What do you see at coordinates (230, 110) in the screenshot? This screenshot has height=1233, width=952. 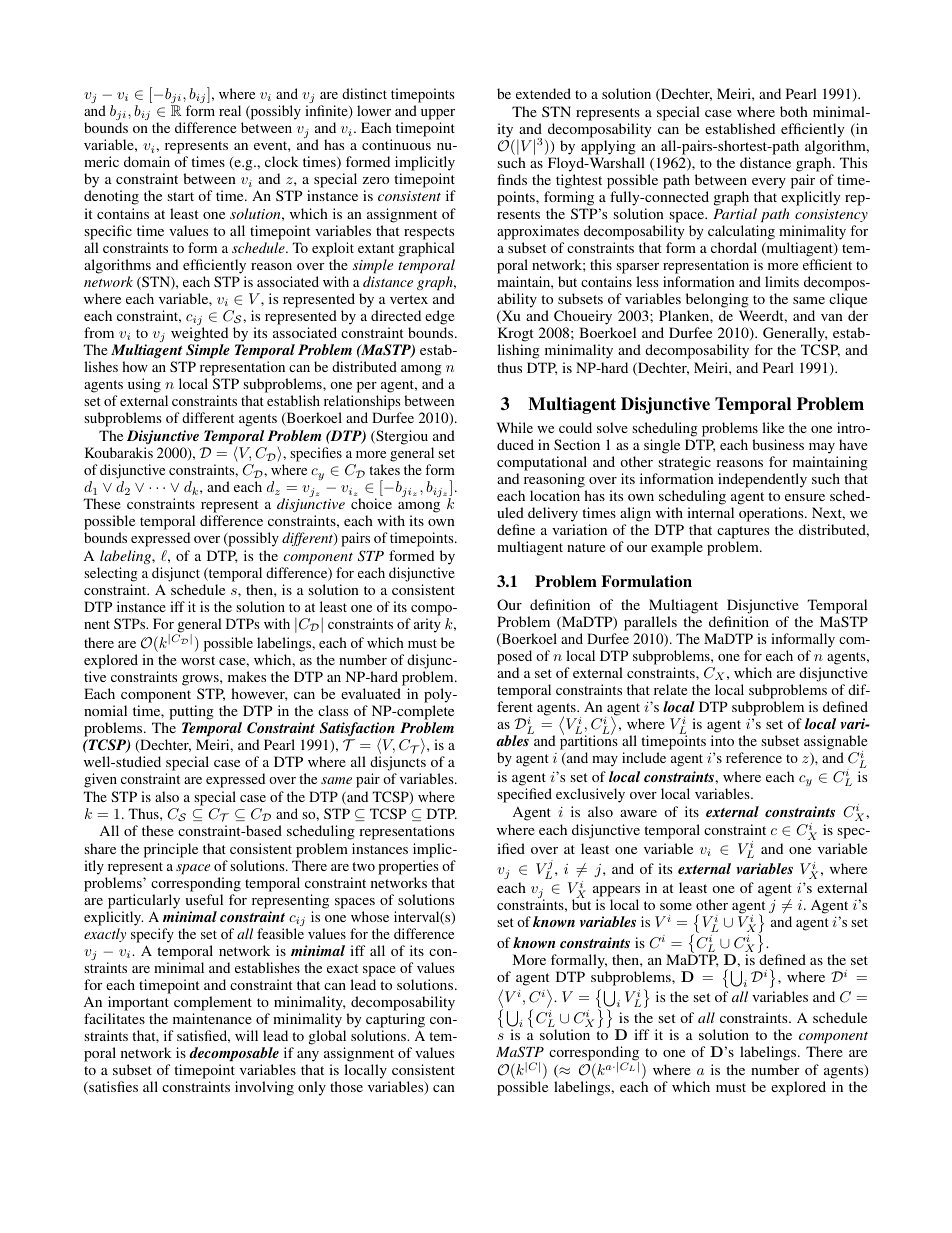 I see `real` at bounding box center [230, 110].
